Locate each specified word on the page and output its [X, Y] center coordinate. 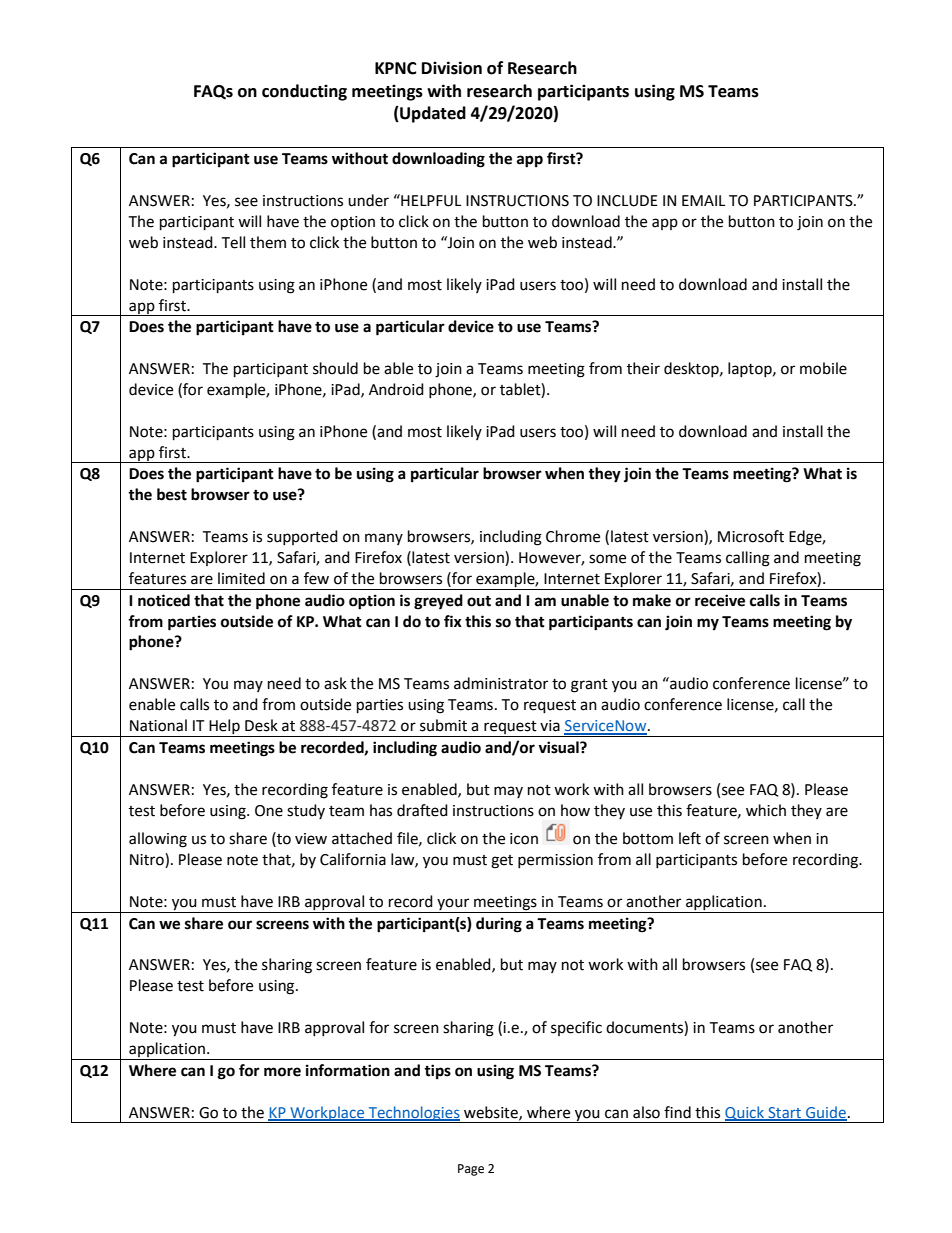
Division [452, 68]
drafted [422, 810]
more [282, 1072]
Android [396, 389]
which [766, 810]
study [306, 811]
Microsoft [751, 536]
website [492, 1113]
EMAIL [703, 200]
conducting [304, 92]
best [172, 494]
